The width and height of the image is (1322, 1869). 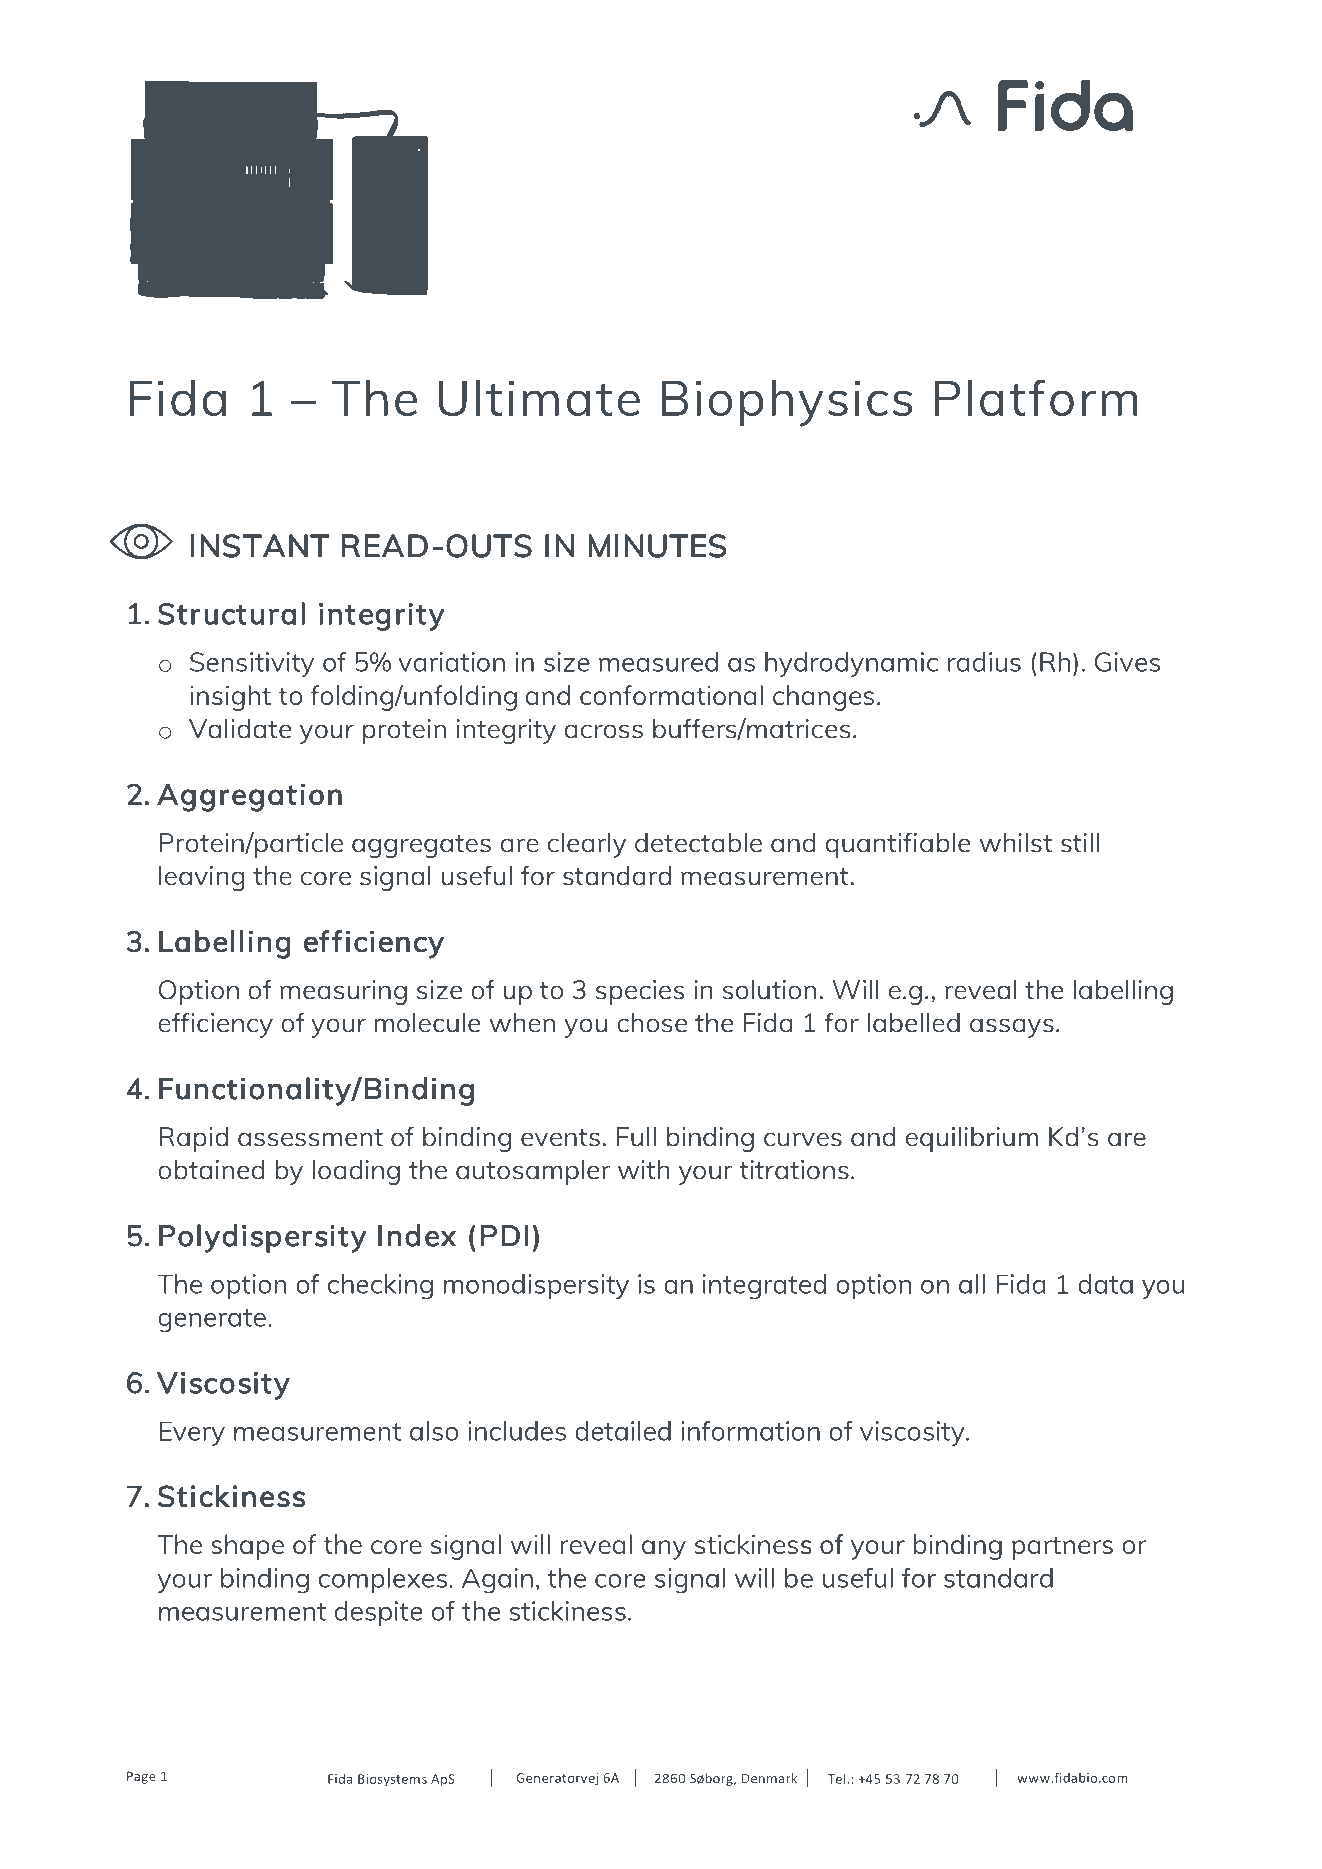 What do you see at coordinates (260, 546) in the image?
I see `INSTANT` at bounding box center [260, 546].
